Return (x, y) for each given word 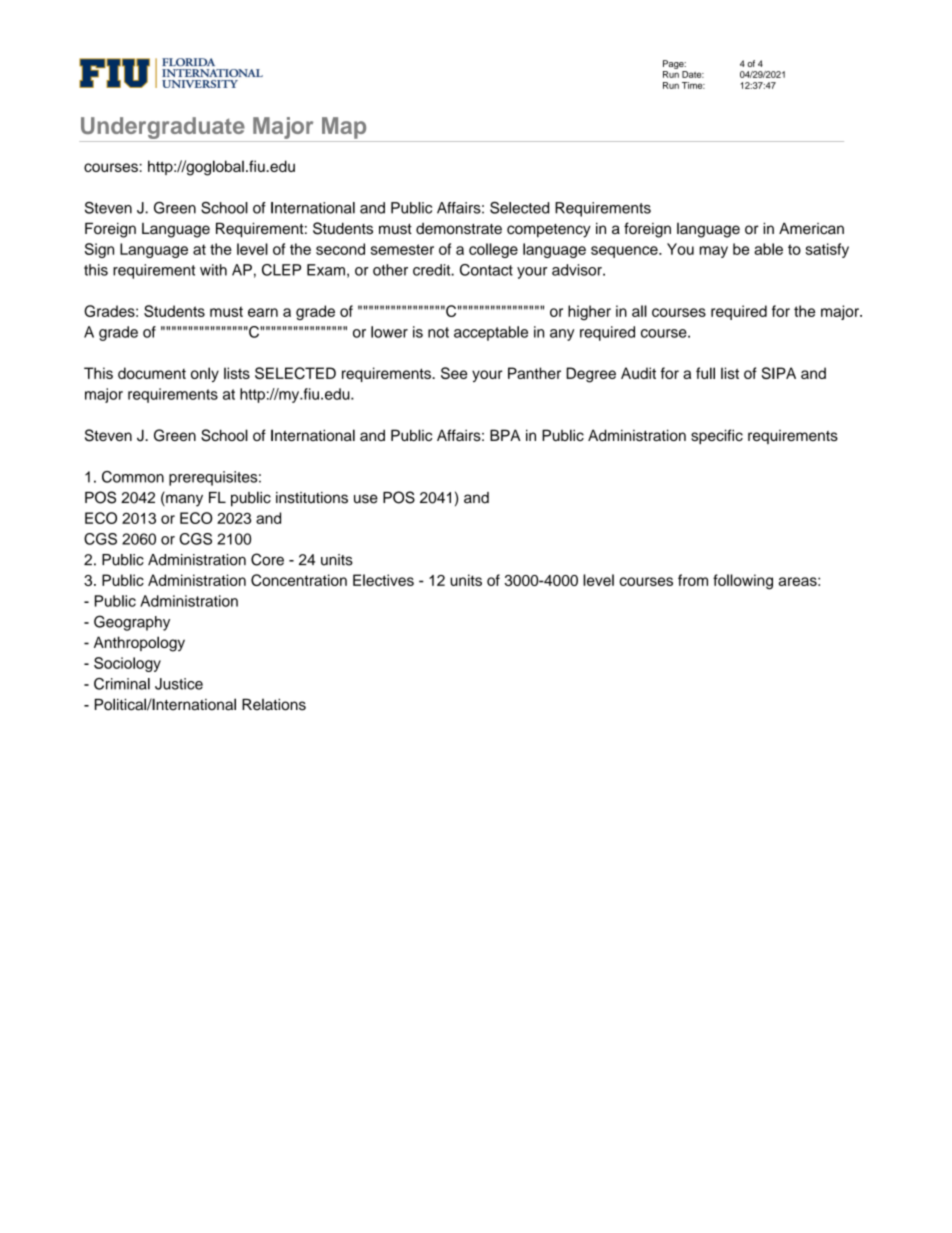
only (205, 374)
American (811, 228)
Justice (179, 684)
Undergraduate (163, 128)
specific (717, 436)
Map (344, 128)
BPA (505, 435)
